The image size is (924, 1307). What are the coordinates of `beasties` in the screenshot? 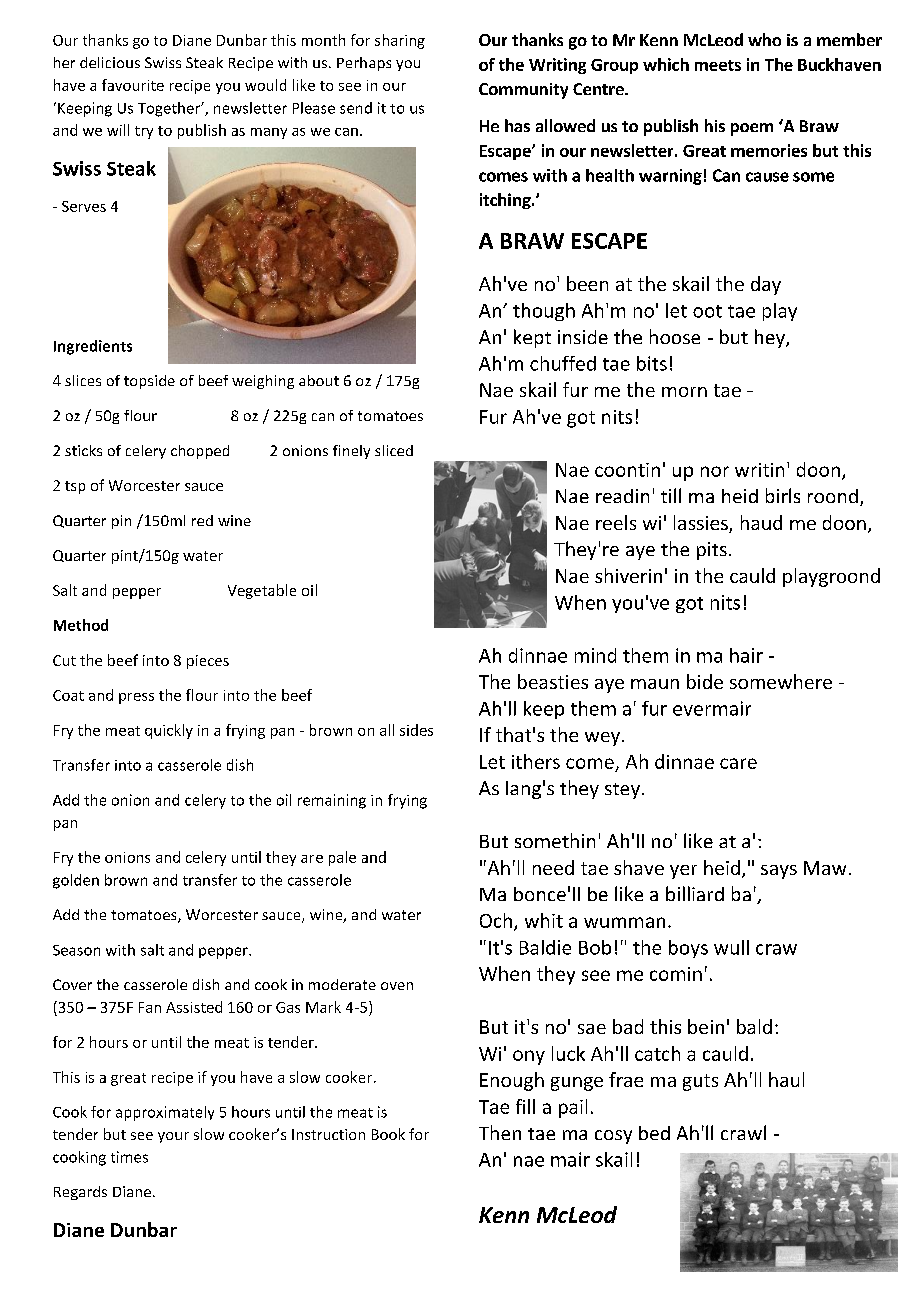 It's located at (553, 681).
